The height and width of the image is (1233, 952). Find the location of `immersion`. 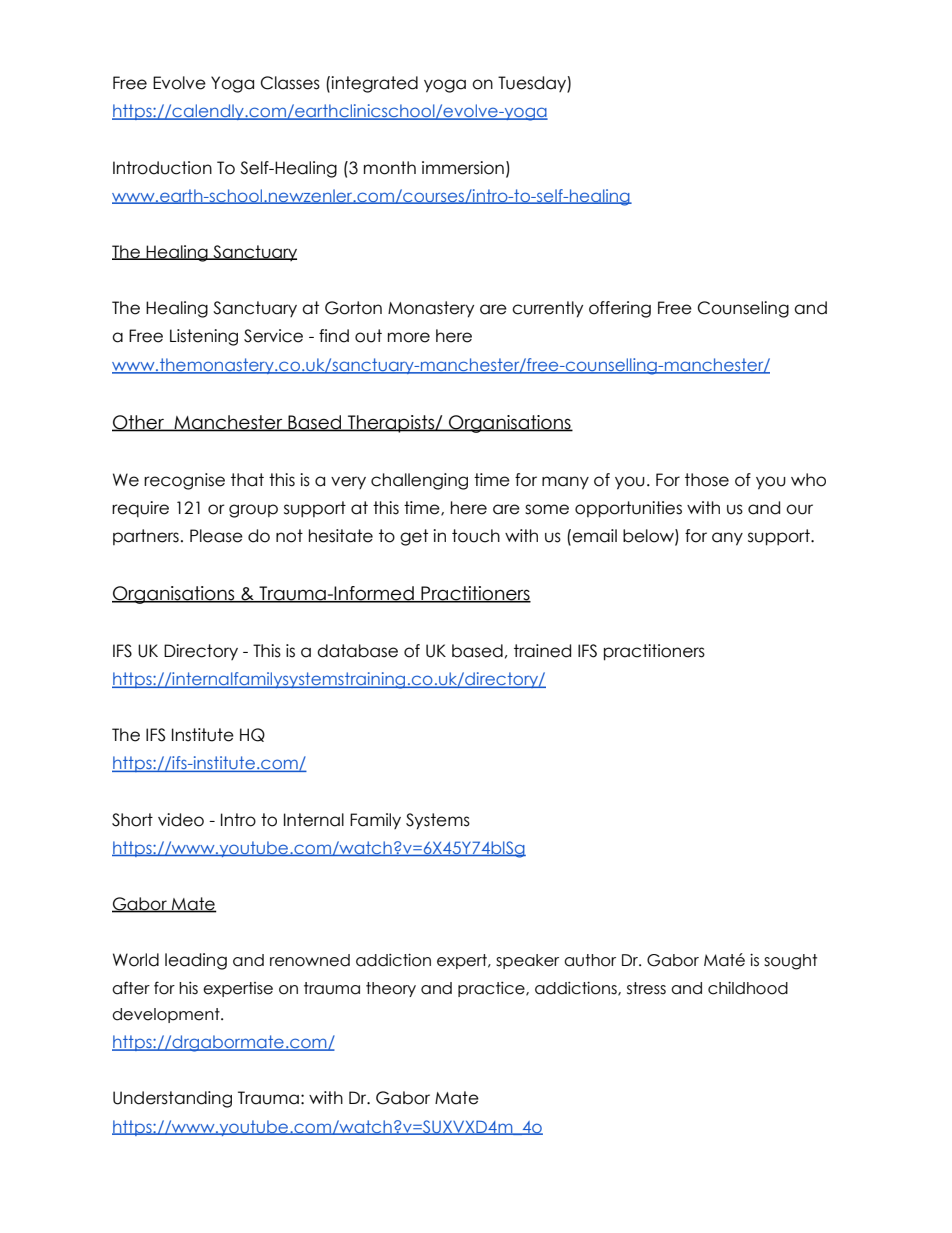

immersion is located at coordinates (463, 168).
